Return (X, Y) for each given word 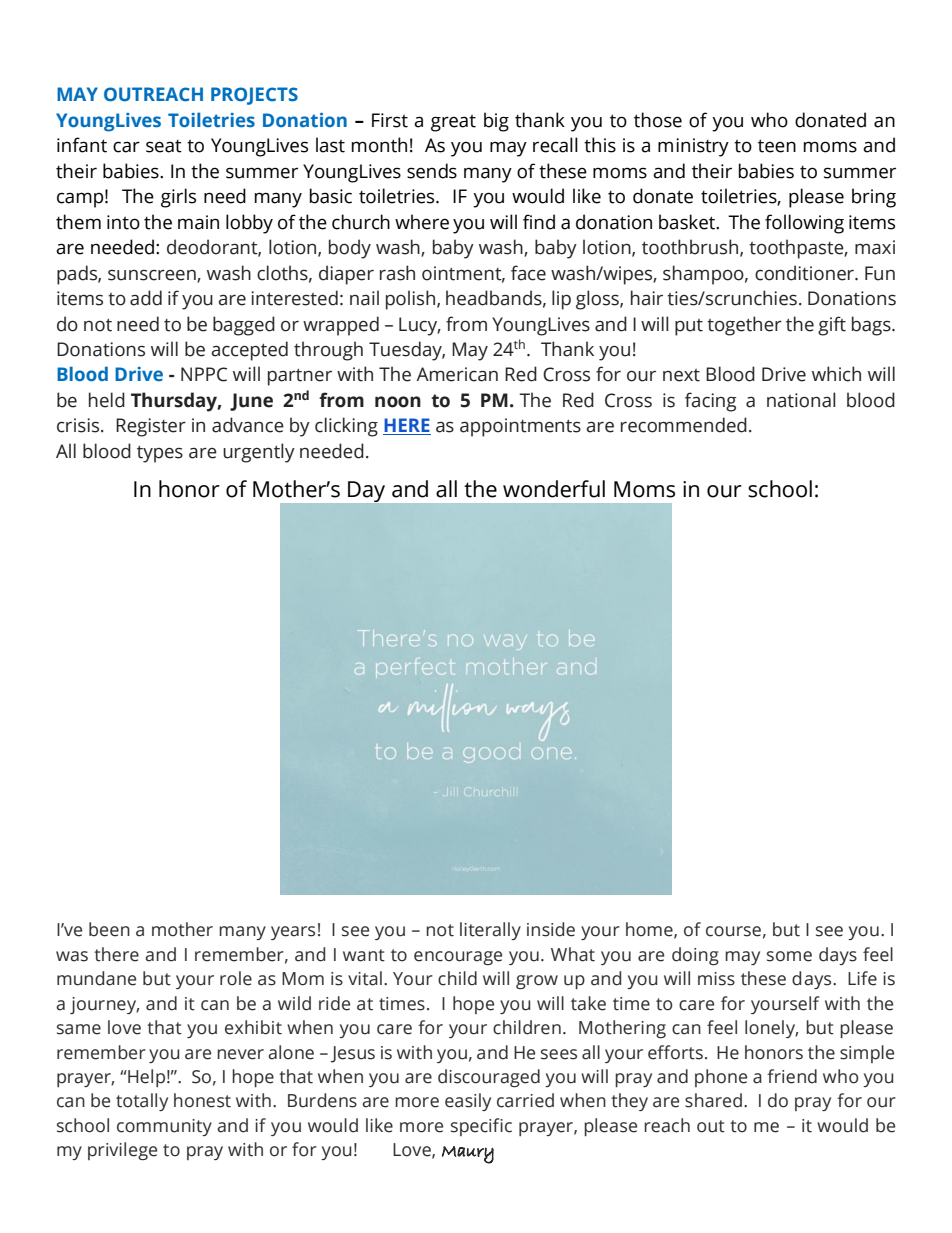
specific (481, 1127)
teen (777, 146)
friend (792, 1076)
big (496, 122)
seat (164, 146)
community (164, 1127)
